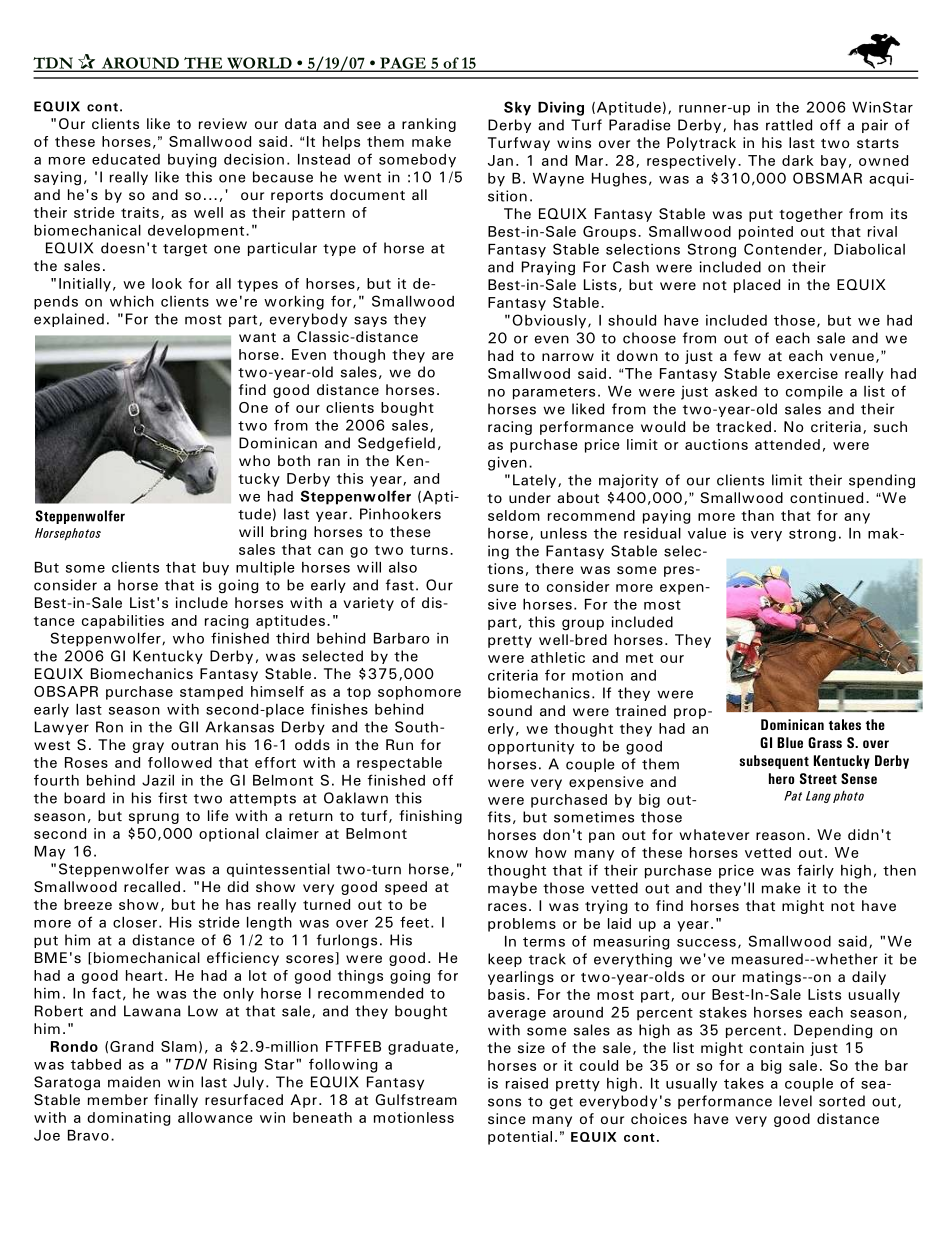 This document has width=952, height=1233. Describe the element at coordinates (223, 123) in the document. I see `review` at that location.
